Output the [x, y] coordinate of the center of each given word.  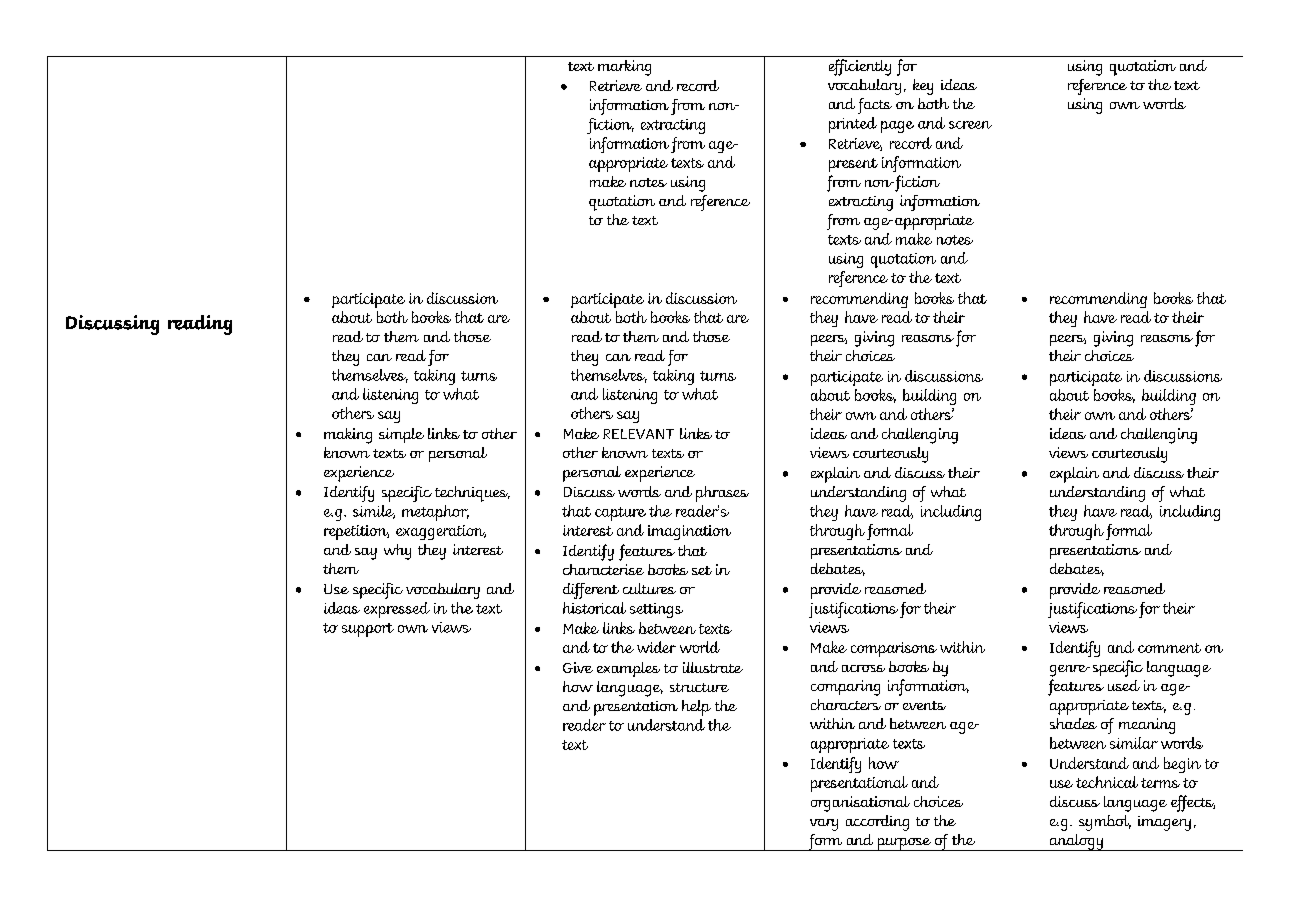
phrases [722, 494]
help [696, 708]
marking [624, 68]
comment [1169, 648]
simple [401, 435]
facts [875, 106]
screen [970, 125]
